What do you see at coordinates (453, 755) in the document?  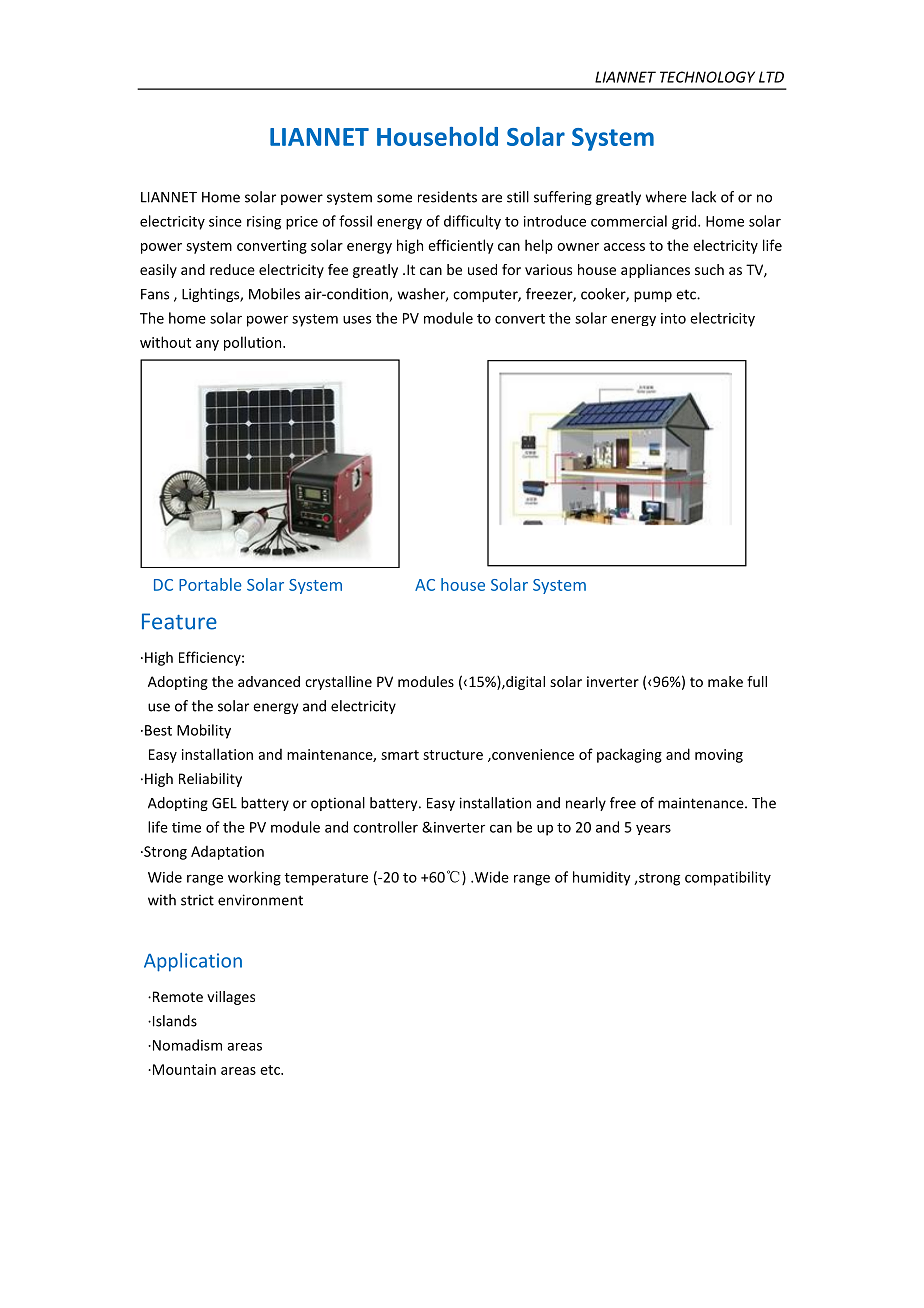 I see `structure` at bounding box center [453, 755].
